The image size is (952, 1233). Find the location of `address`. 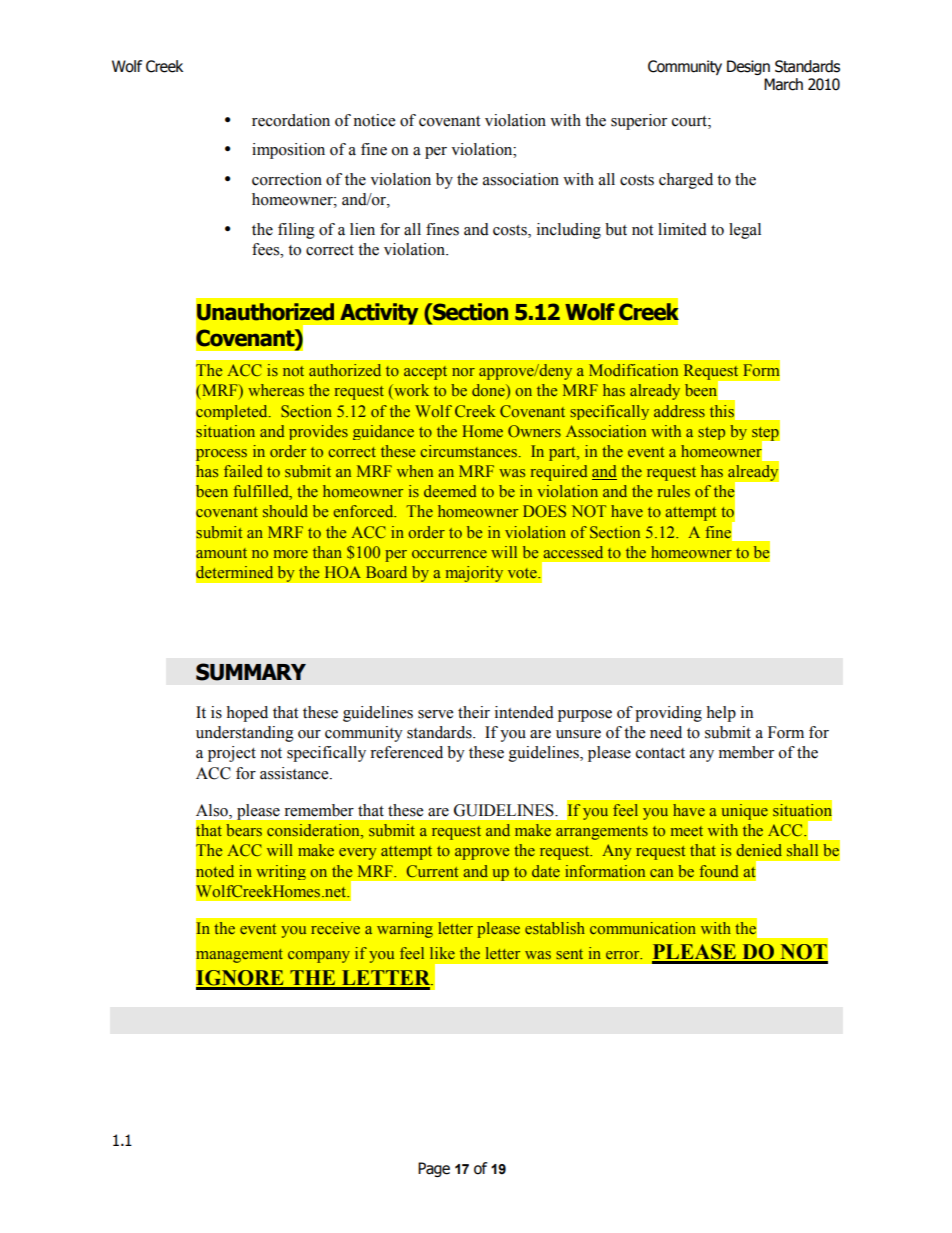

address is located at coordinates (679, 411).
